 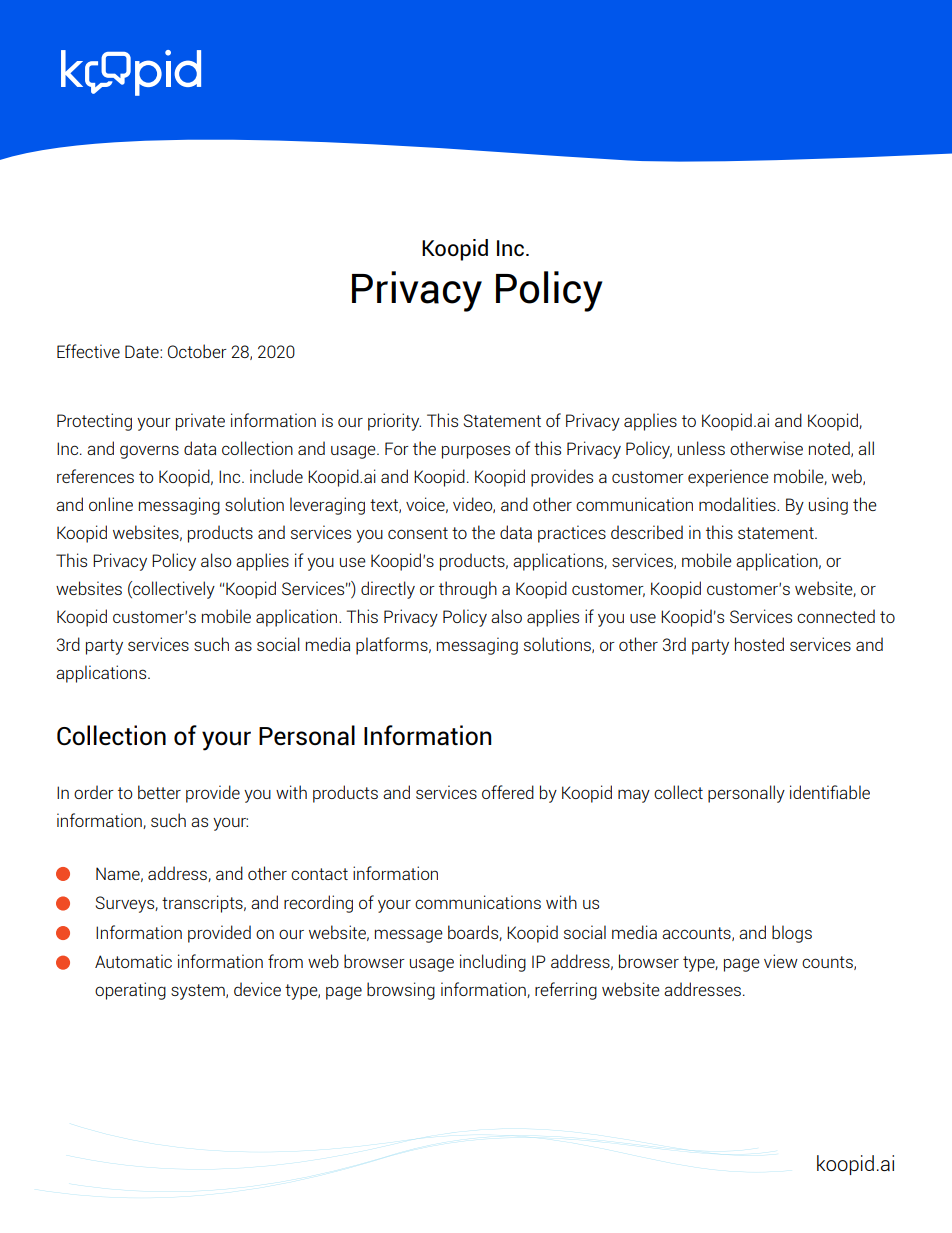 What do you see at coordinates (199, 992) in the page?
I see `system` at bounding box center [199, 992].
